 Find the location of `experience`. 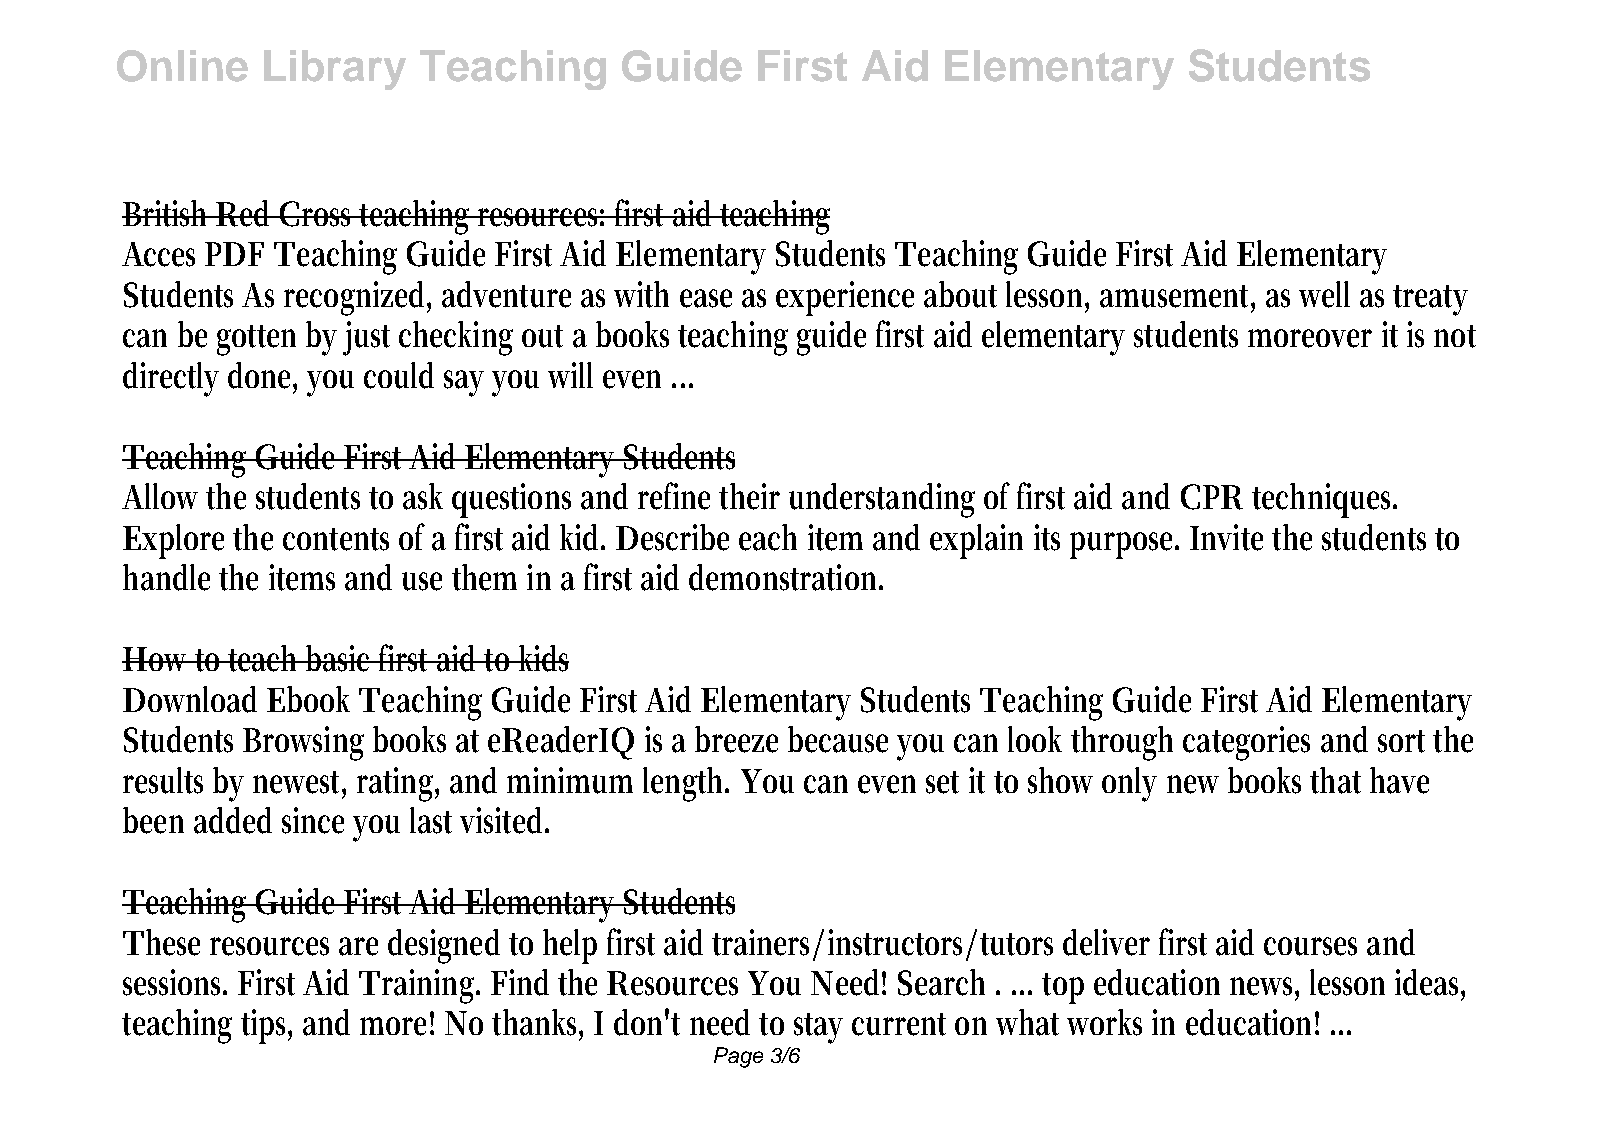

experience is located at coordinates (845, 298).
